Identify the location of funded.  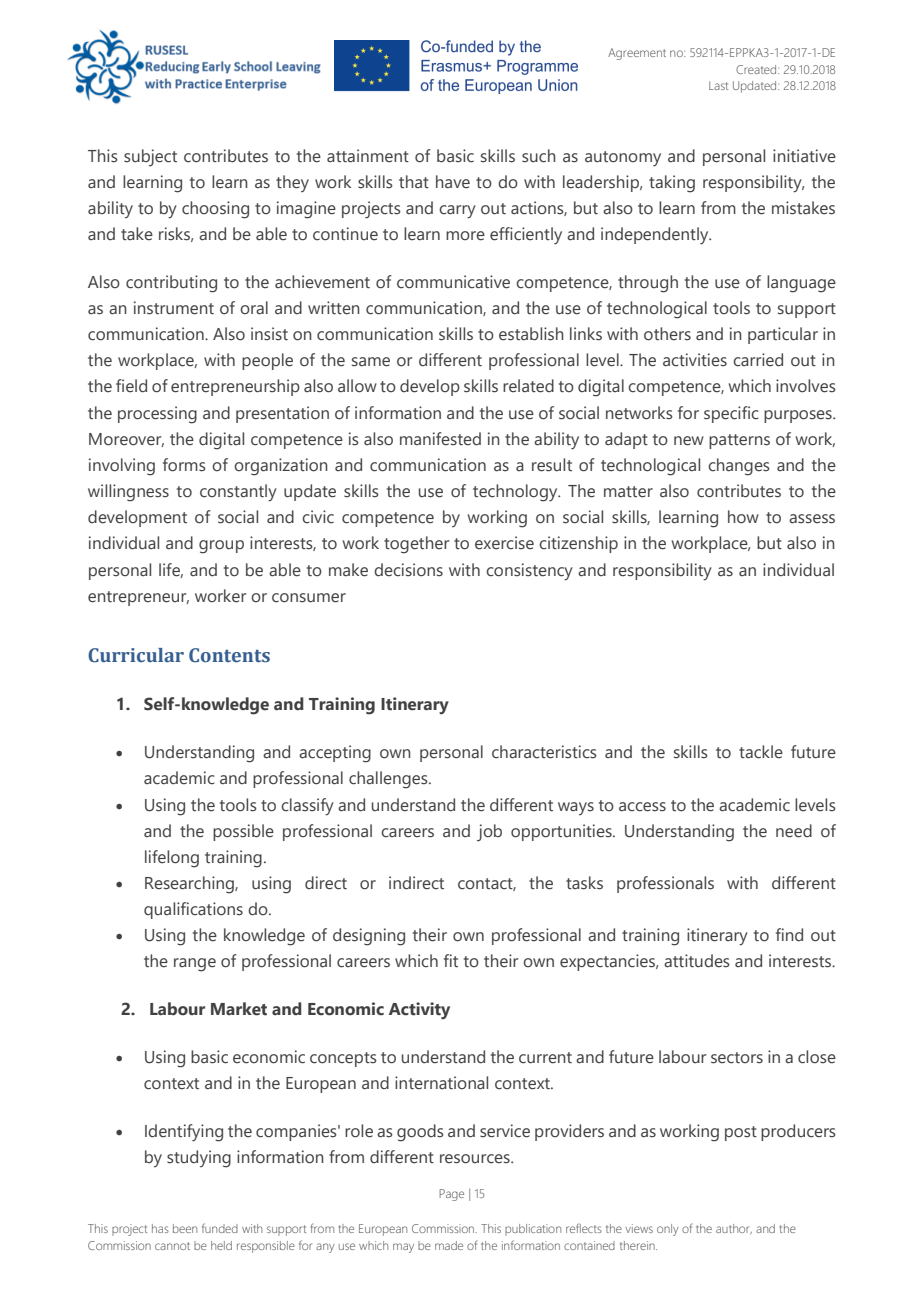
(220, 1228).
